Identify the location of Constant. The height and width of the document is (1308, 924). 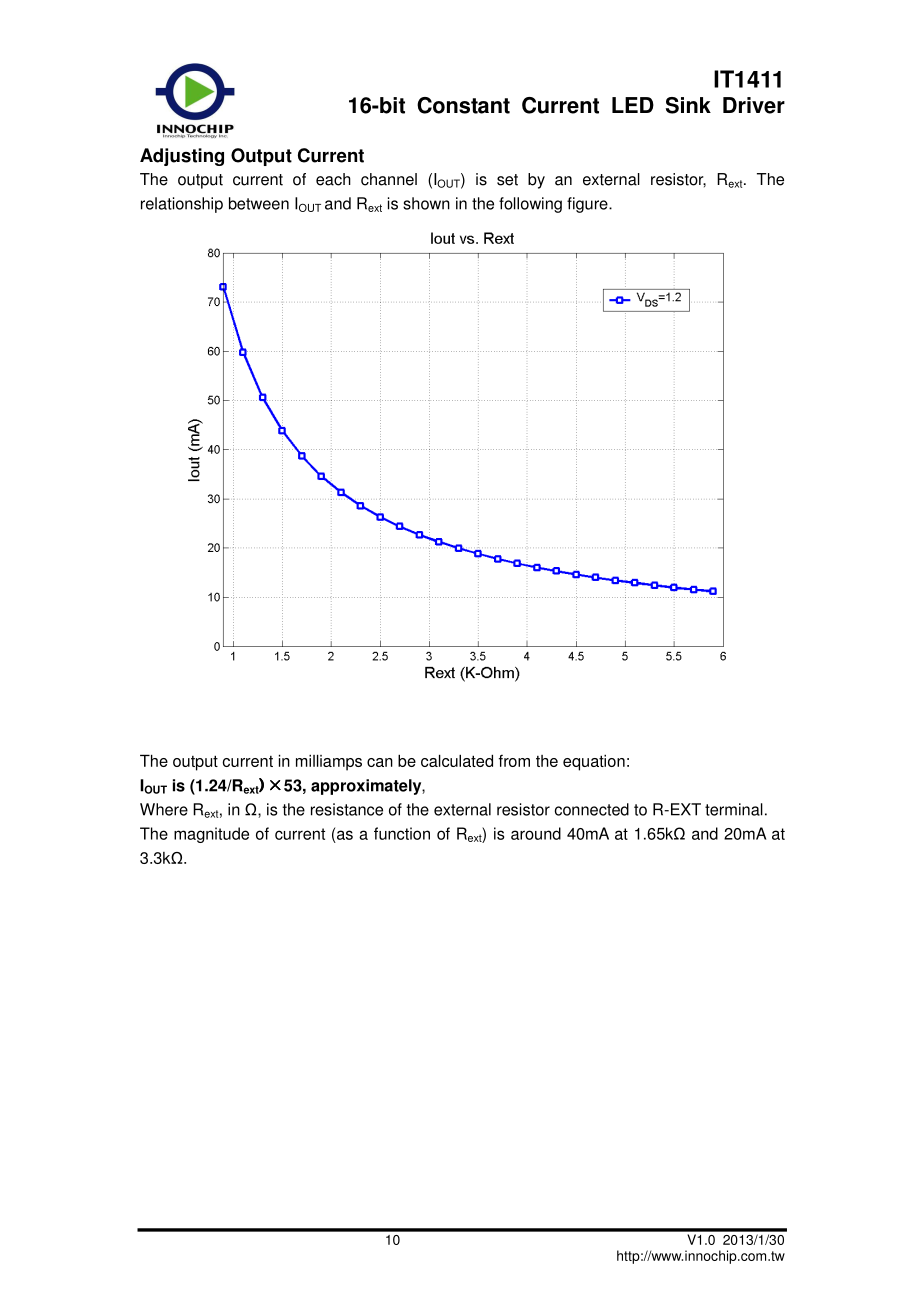
(463, 105).
